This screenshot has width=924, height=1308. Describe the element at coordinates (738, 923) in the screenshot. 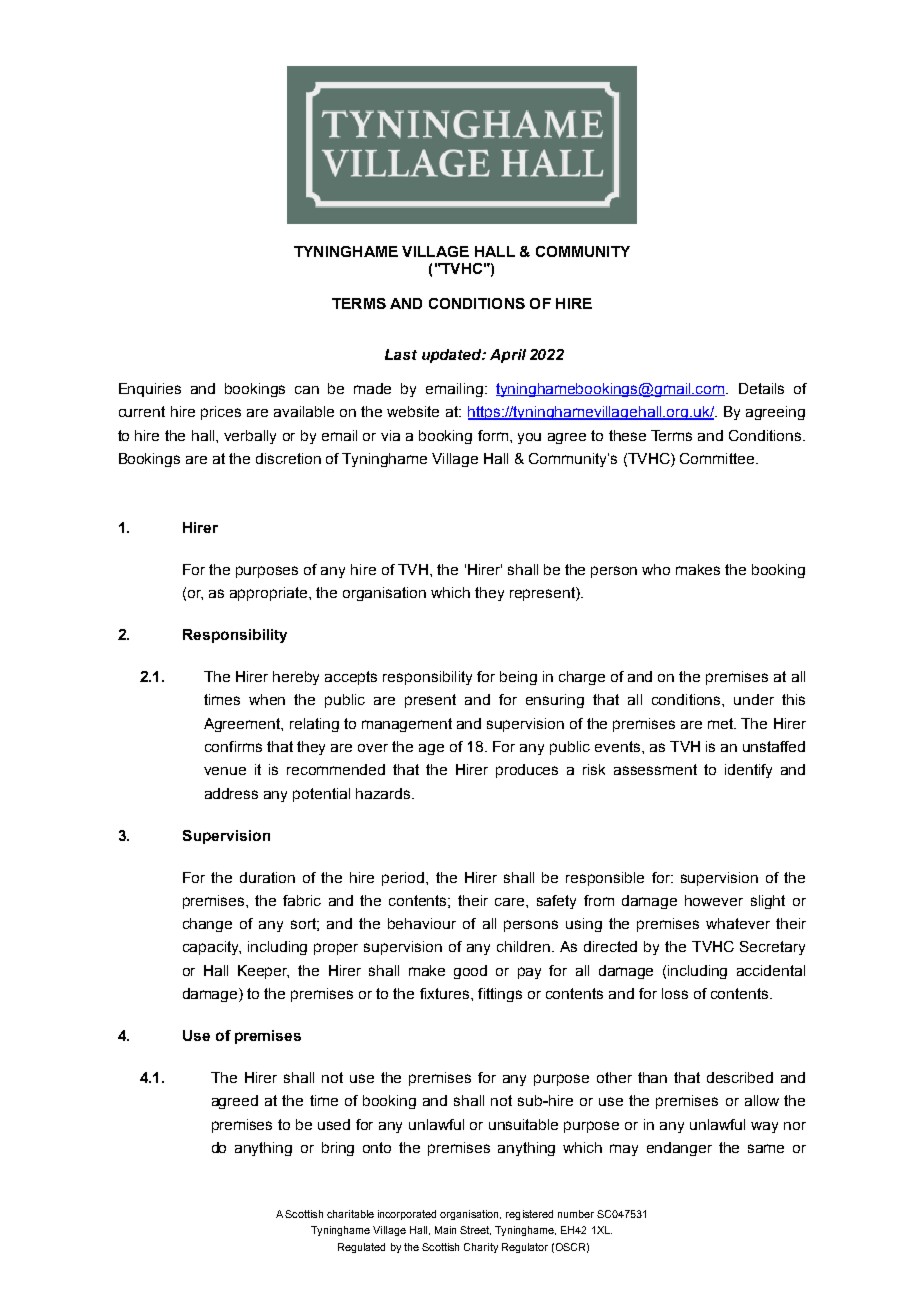

I see `whatever` at that location.
